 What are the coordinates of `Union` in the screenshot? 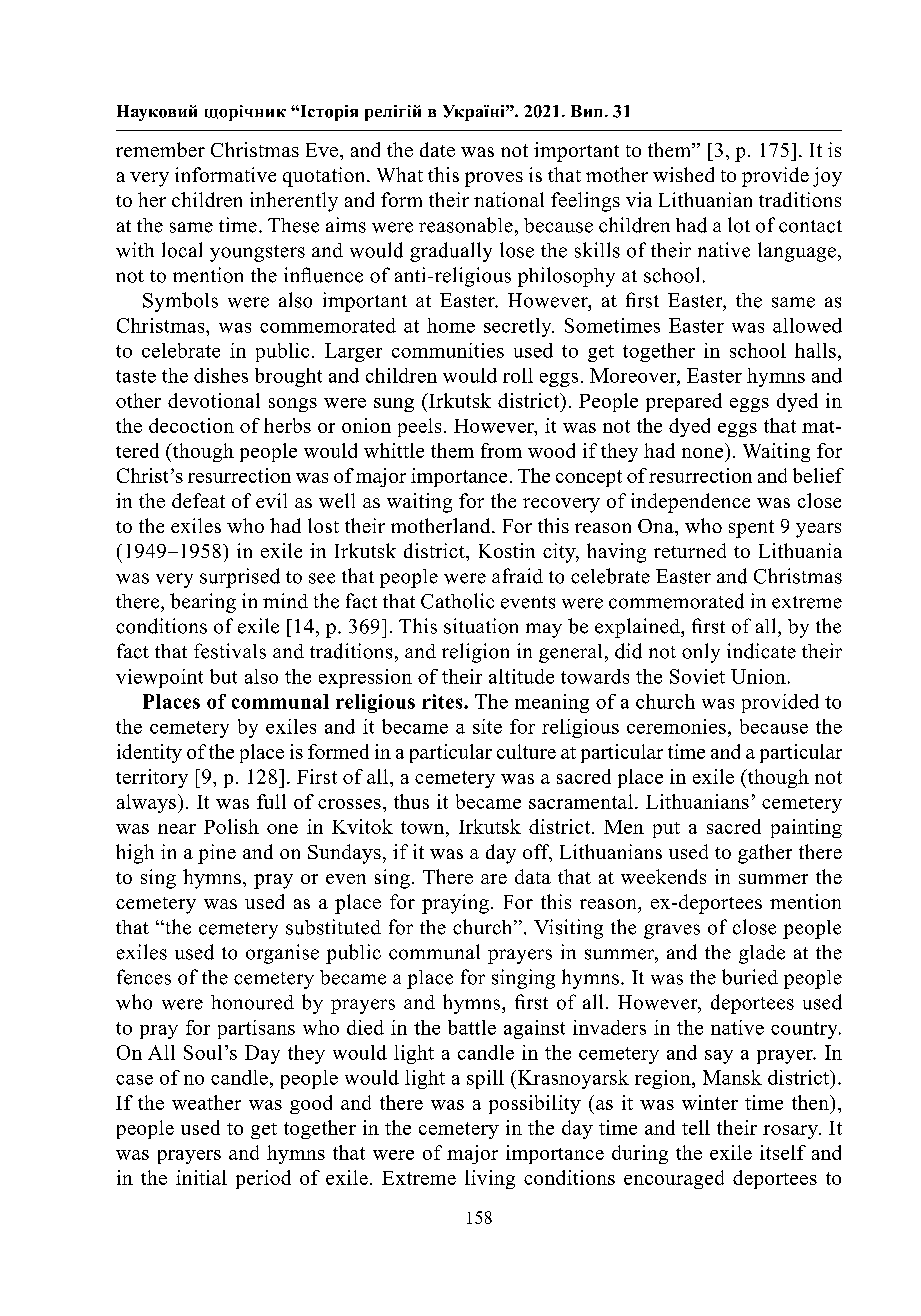 It's located at (758, 676).
